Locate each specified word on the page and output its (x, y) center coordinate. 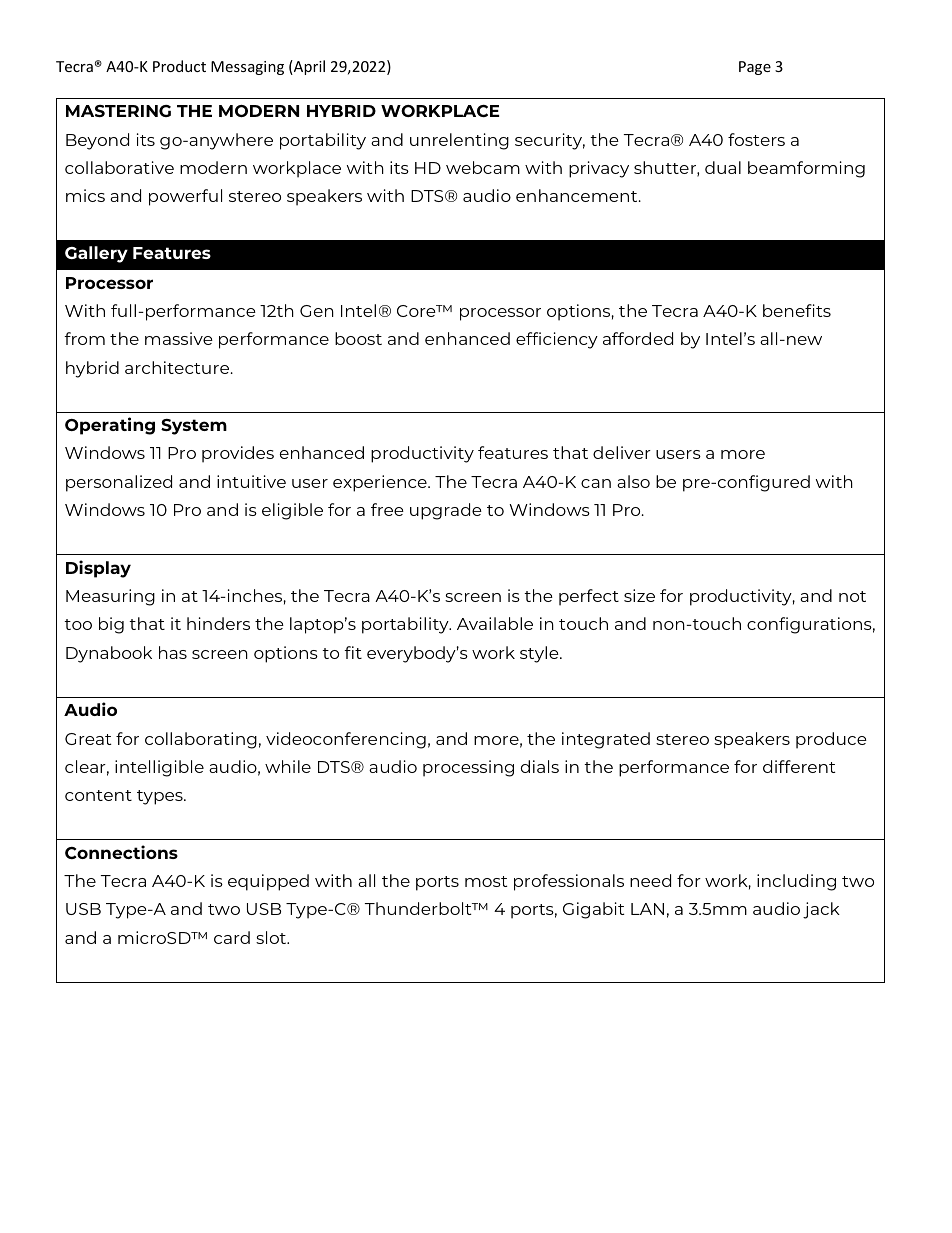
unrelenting (459, 141)
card (232, 937)
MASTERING (118, 111)
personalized (119, 483)
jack (821, 910)
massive (179, 338)
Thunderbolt (419, 908)
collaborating (201, 740)
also (633, 481)
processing (468, 768)
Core (417, 311)
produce (831, 740)
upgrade (446, 511)
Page (755, 68)
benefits (797, 310)
